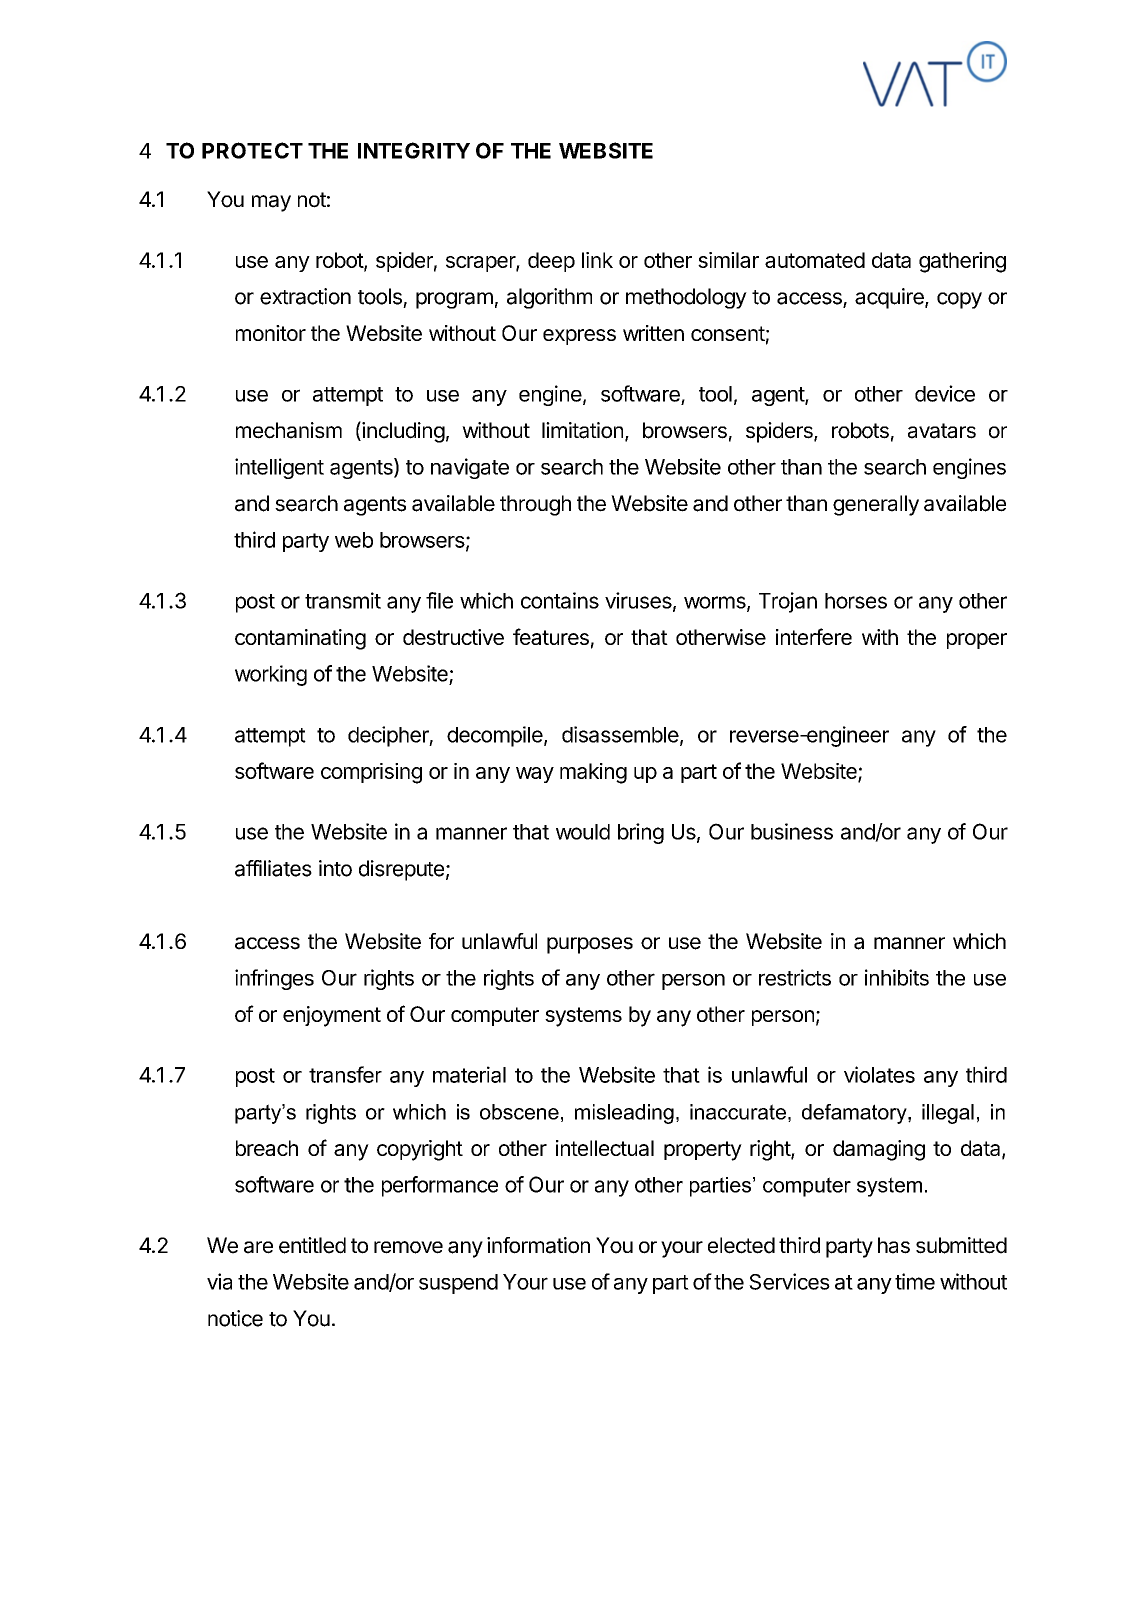  What do you see at coordinates (279, 468) in the screenshot?
I see `intelligent` at bounding box center [279, 468].
